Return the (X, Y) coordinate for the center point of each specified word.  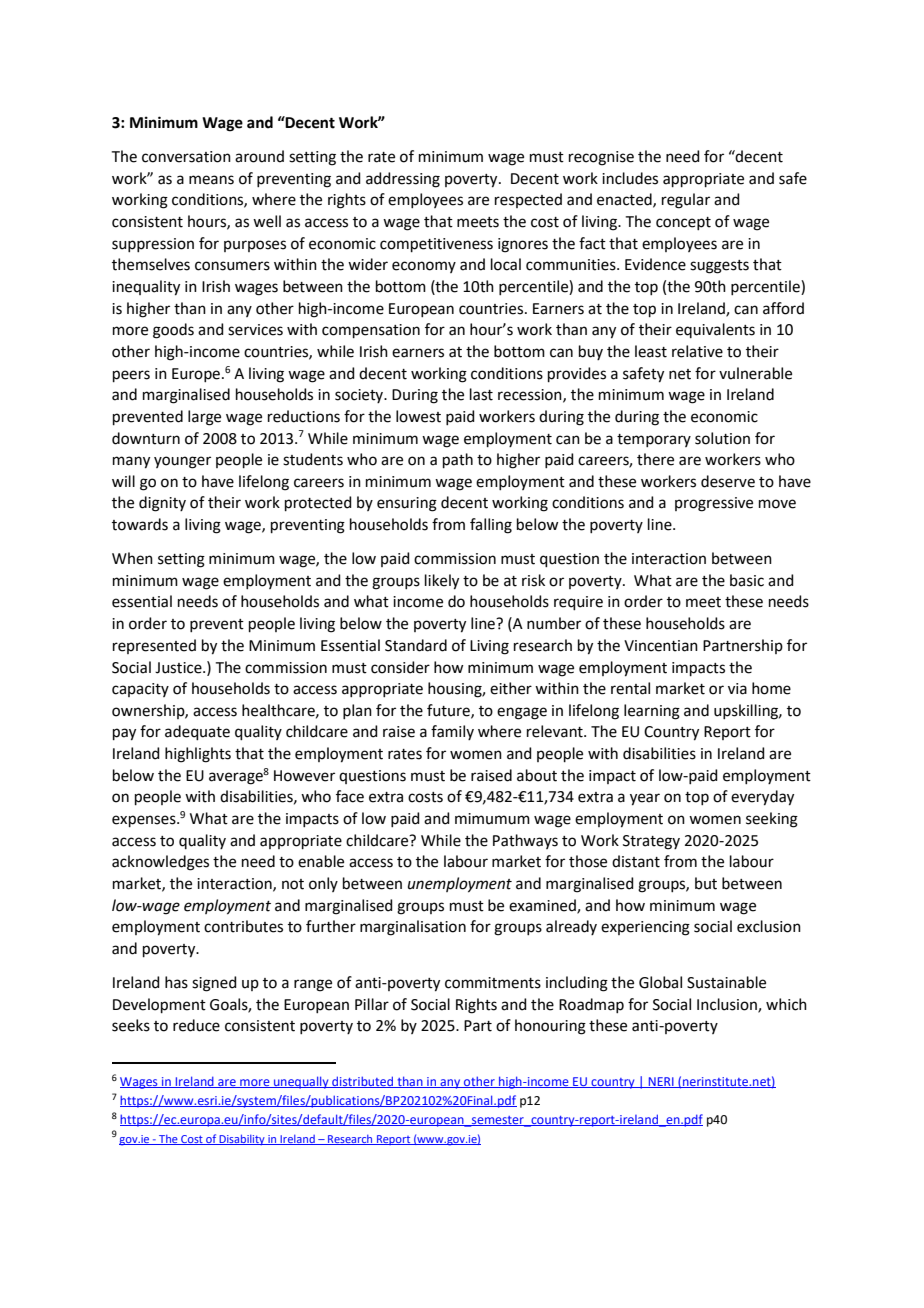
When (132, 558)
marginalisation (413, 928)
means (211, 180)
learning (652, 712)
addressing (403, 180)
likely (442, 582)
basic (747, 580)
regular (686, 201)
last (481, 394)
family (452, 732)
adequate (197, 732)
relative (697, 351)
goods (173, 331)
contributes (243, 926)
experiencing (645, 928)
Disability (242, 1139)
